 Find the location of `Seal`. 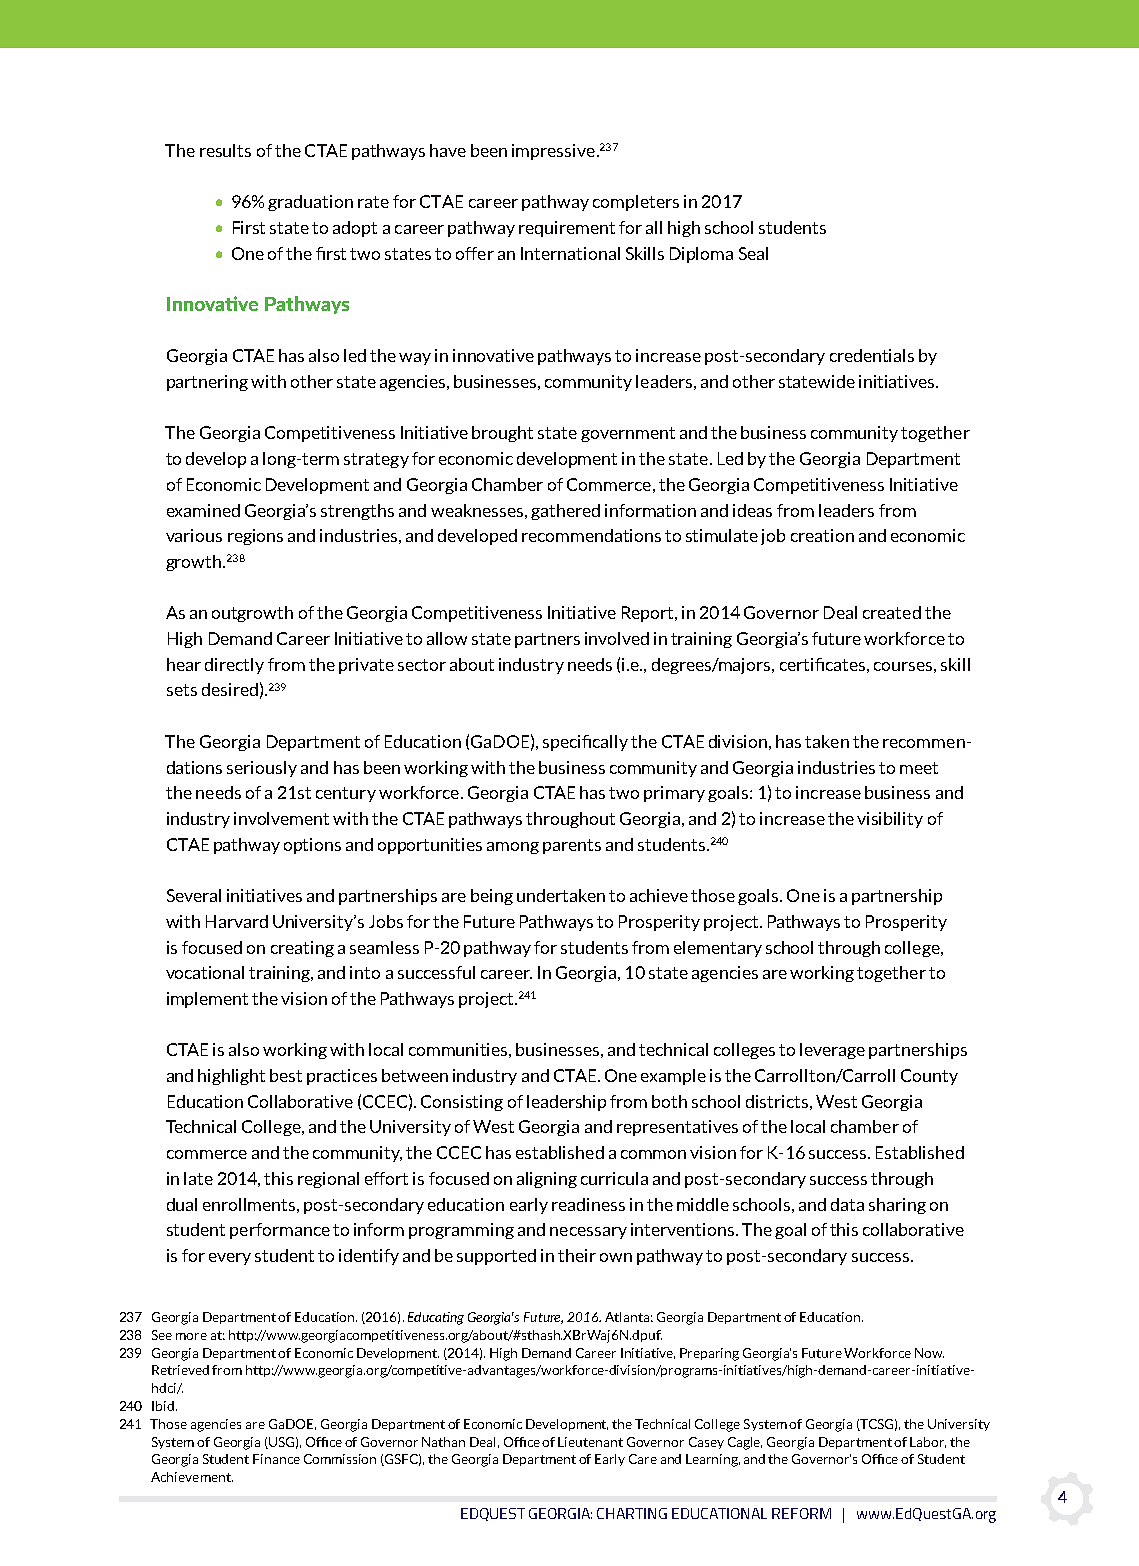

Seal is located at coordinates (753, 253).
